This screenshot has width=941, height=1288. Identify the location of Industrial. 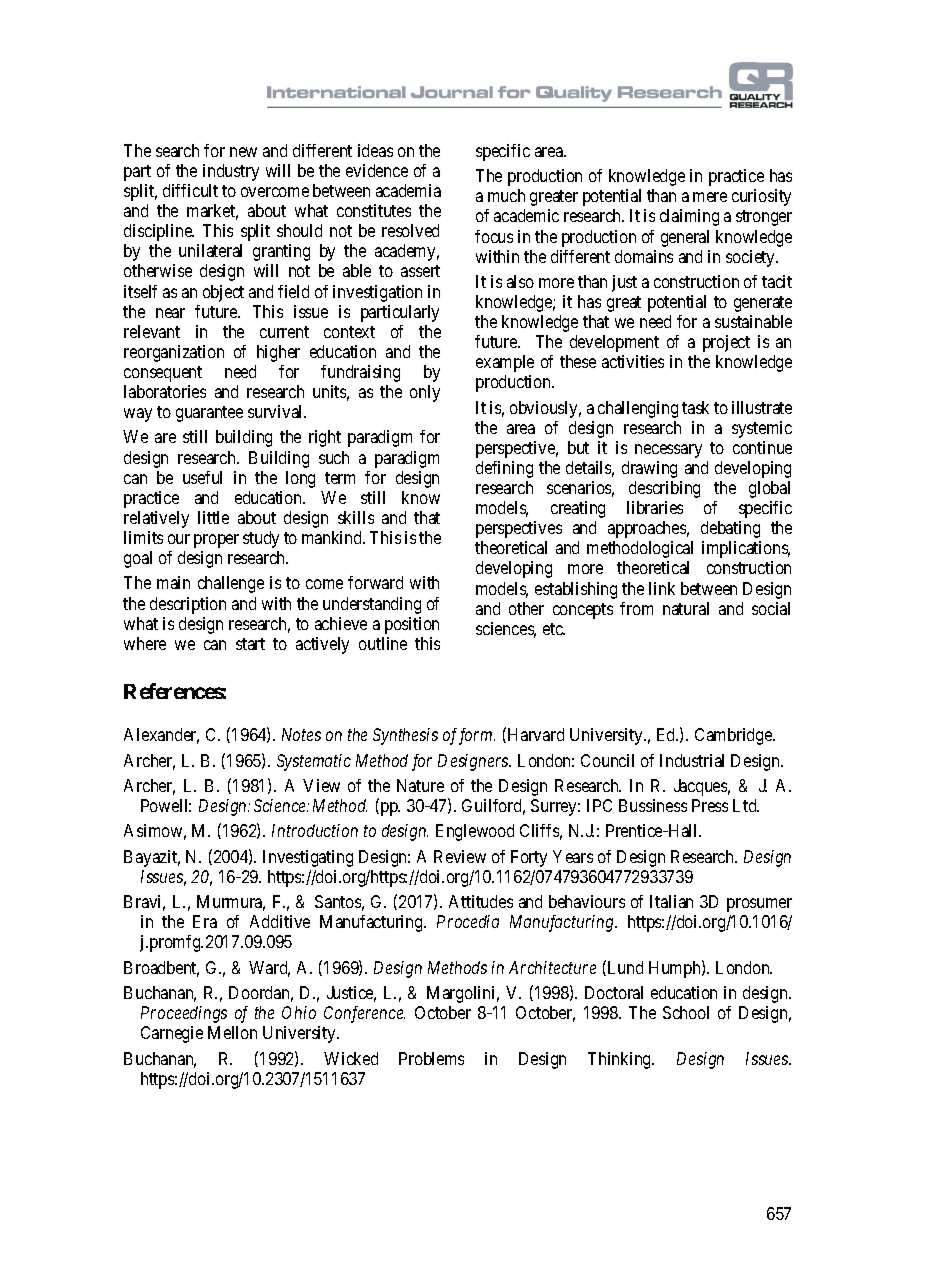
(692, 760).
